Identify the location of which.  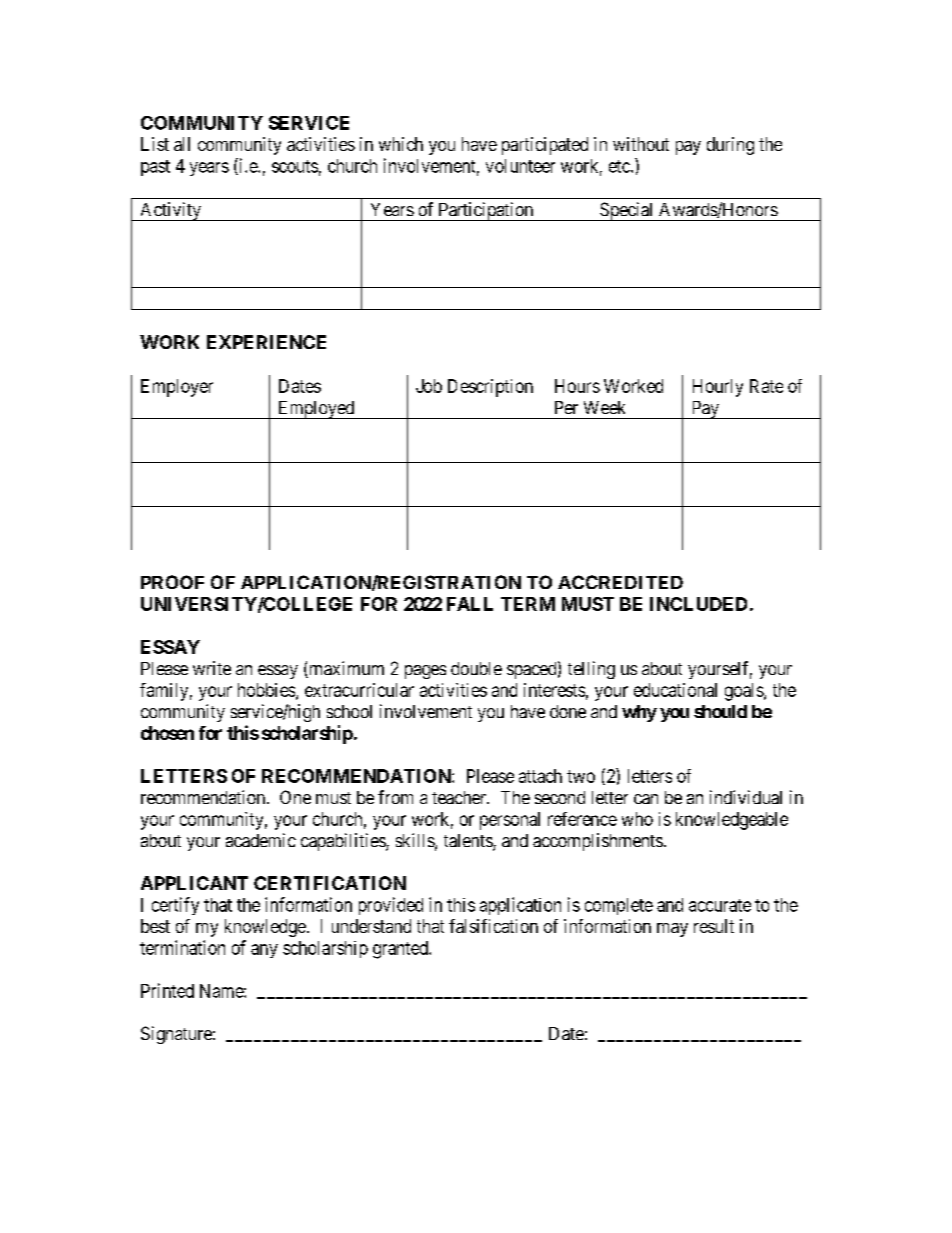
(401, 144).
